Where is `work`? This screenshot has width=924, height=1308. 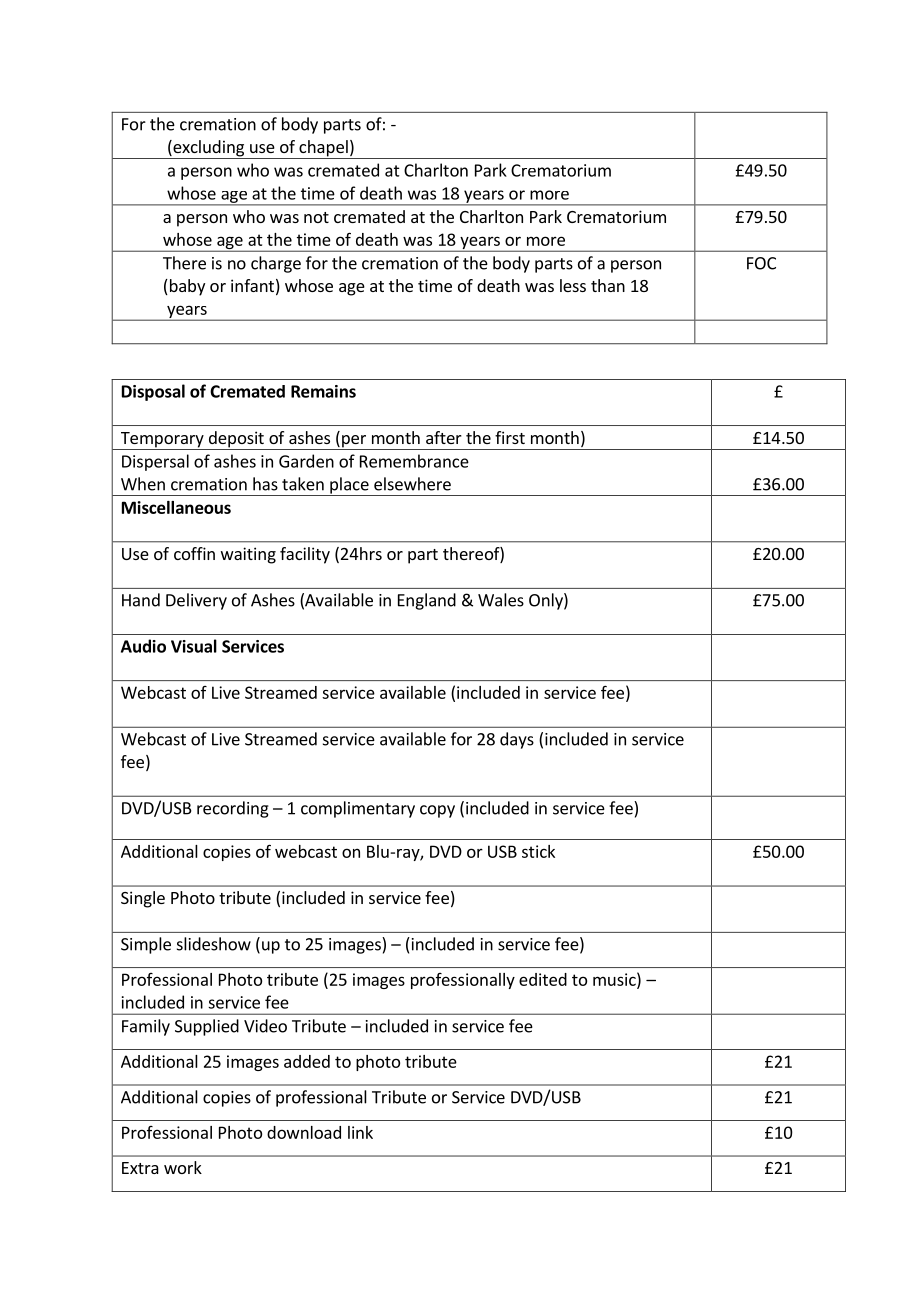
work is located at coordinates (183, 1167).
